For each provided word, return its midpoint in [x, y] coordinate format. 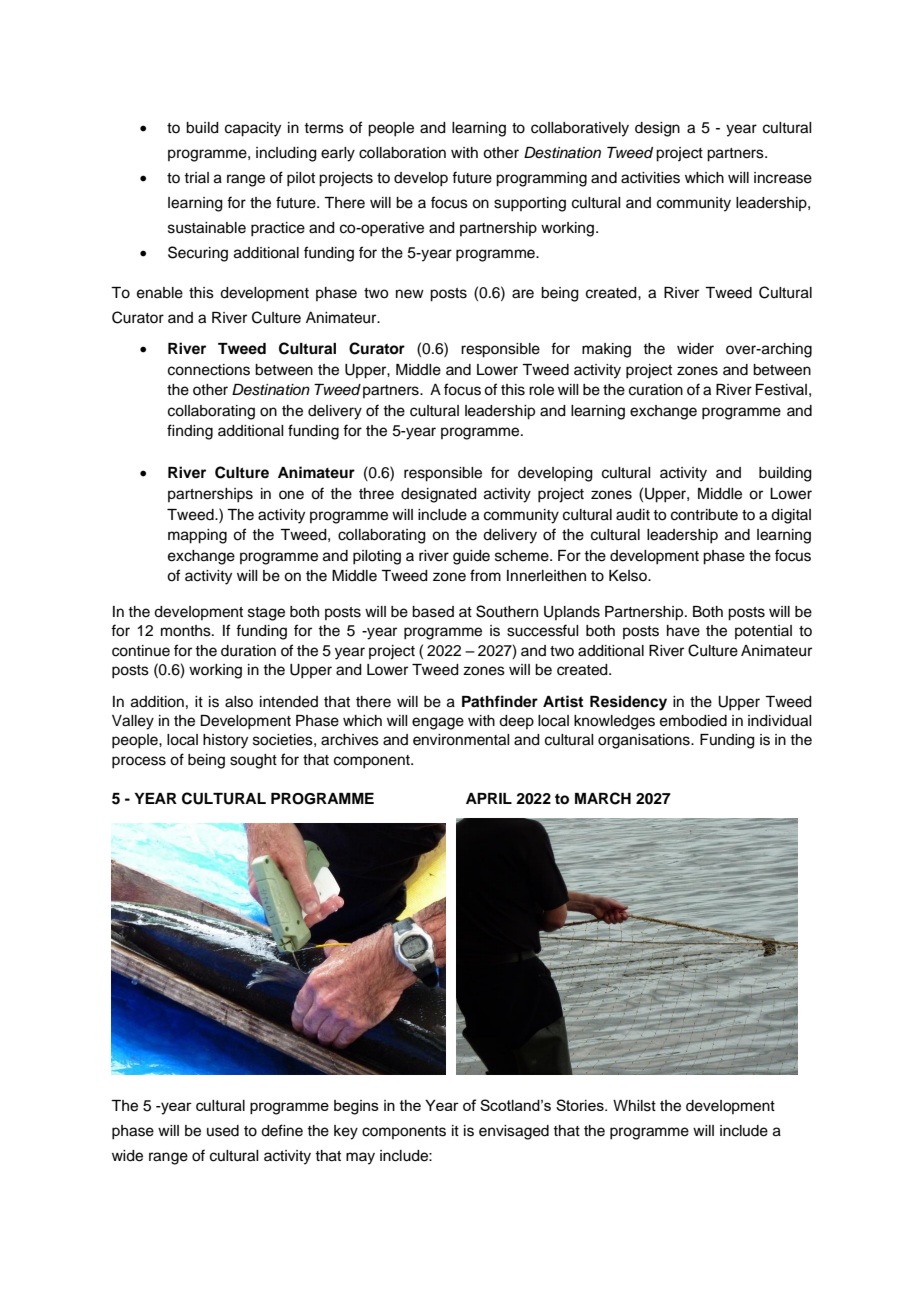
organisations [645, 741]
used [223, 1131]
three [376, 494]
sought [253, 761]
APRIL [489, 798]
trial [196, 177]
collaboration [402, 153]
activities [650, 178]
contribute [704, 515]
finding [190, 432]
